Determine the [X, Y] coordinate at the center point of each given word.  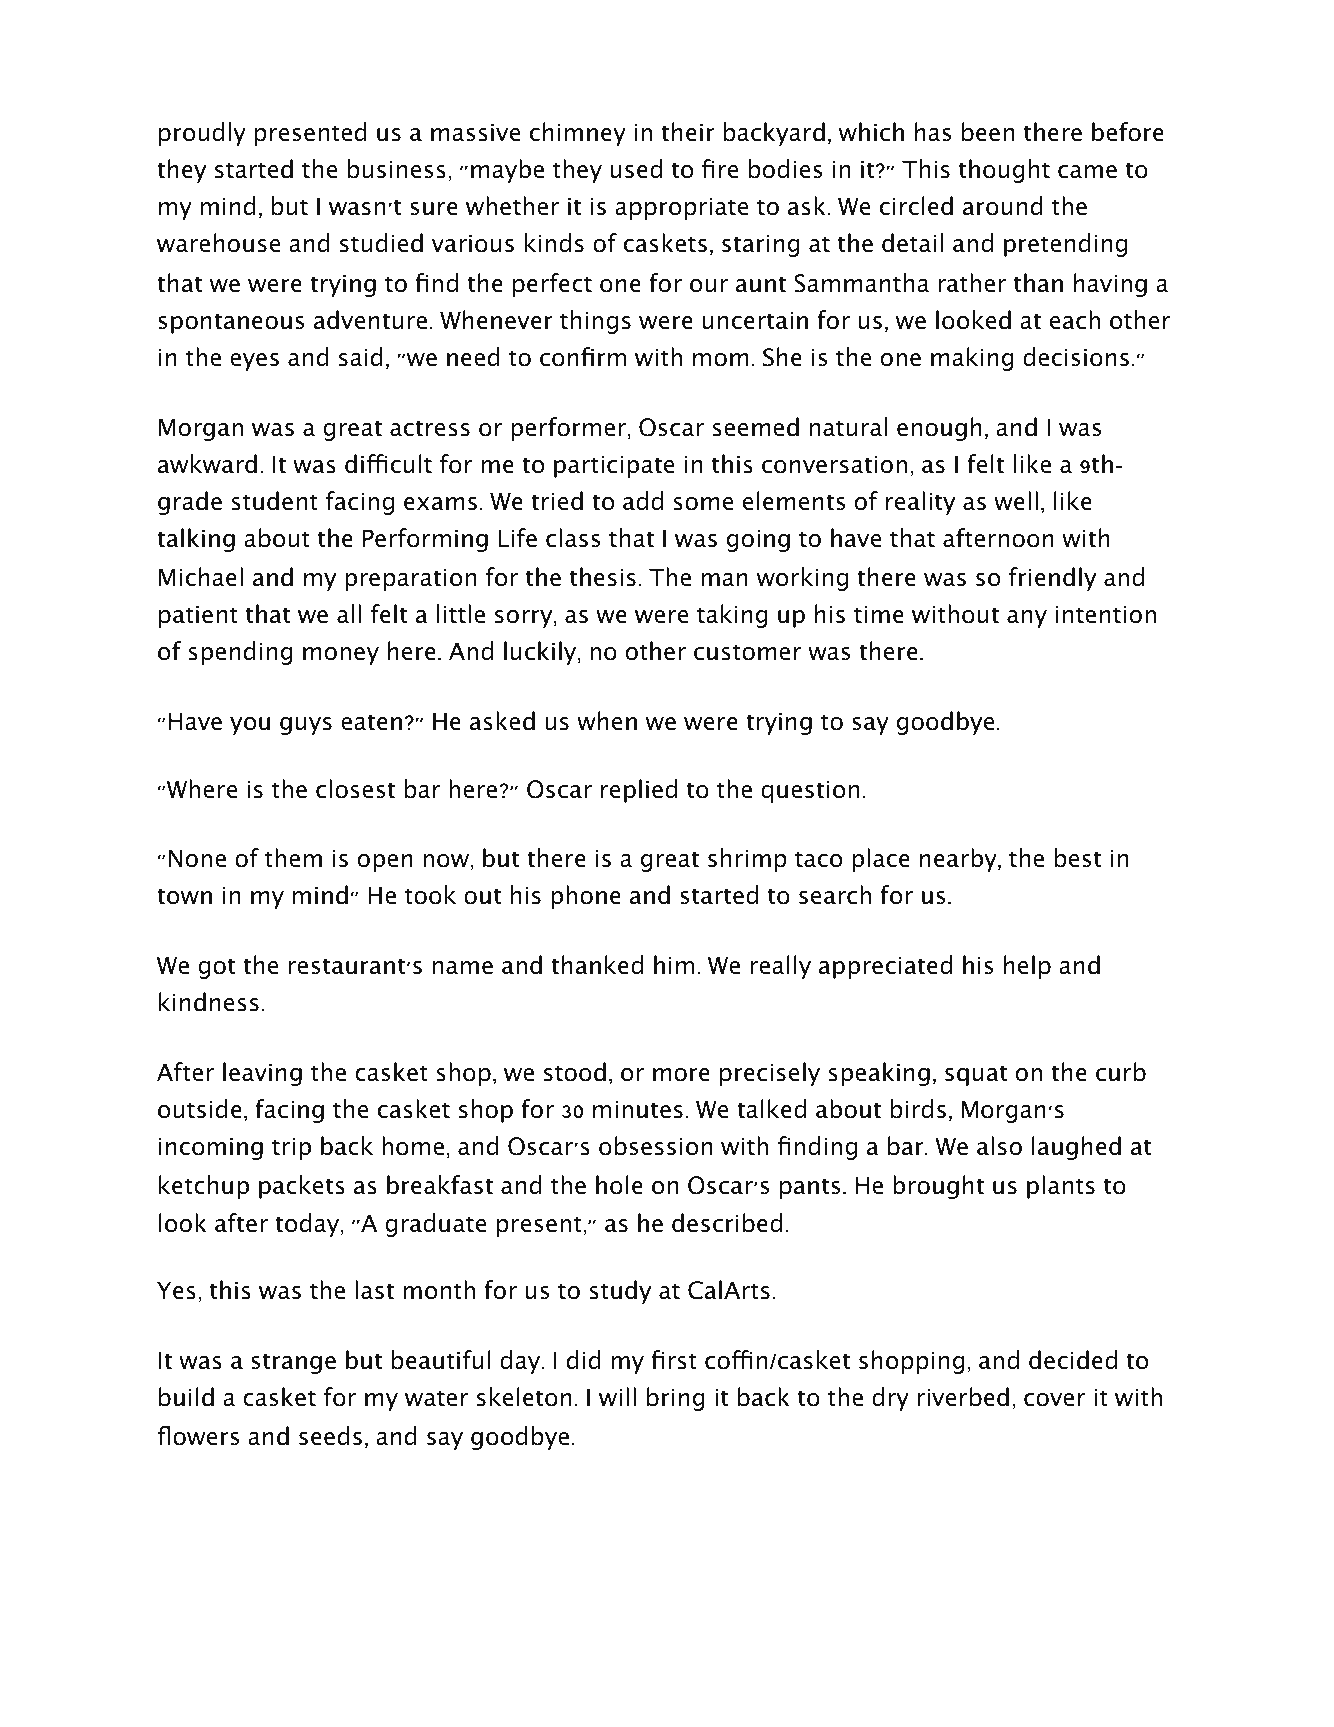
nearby [959, 860]
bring [676, 1399]
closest [355, 789]
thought [1004, 171]
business [397, 169]
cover [1054, 1400]
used [636, 169]
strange [293, 1364]
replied [639, 791]
